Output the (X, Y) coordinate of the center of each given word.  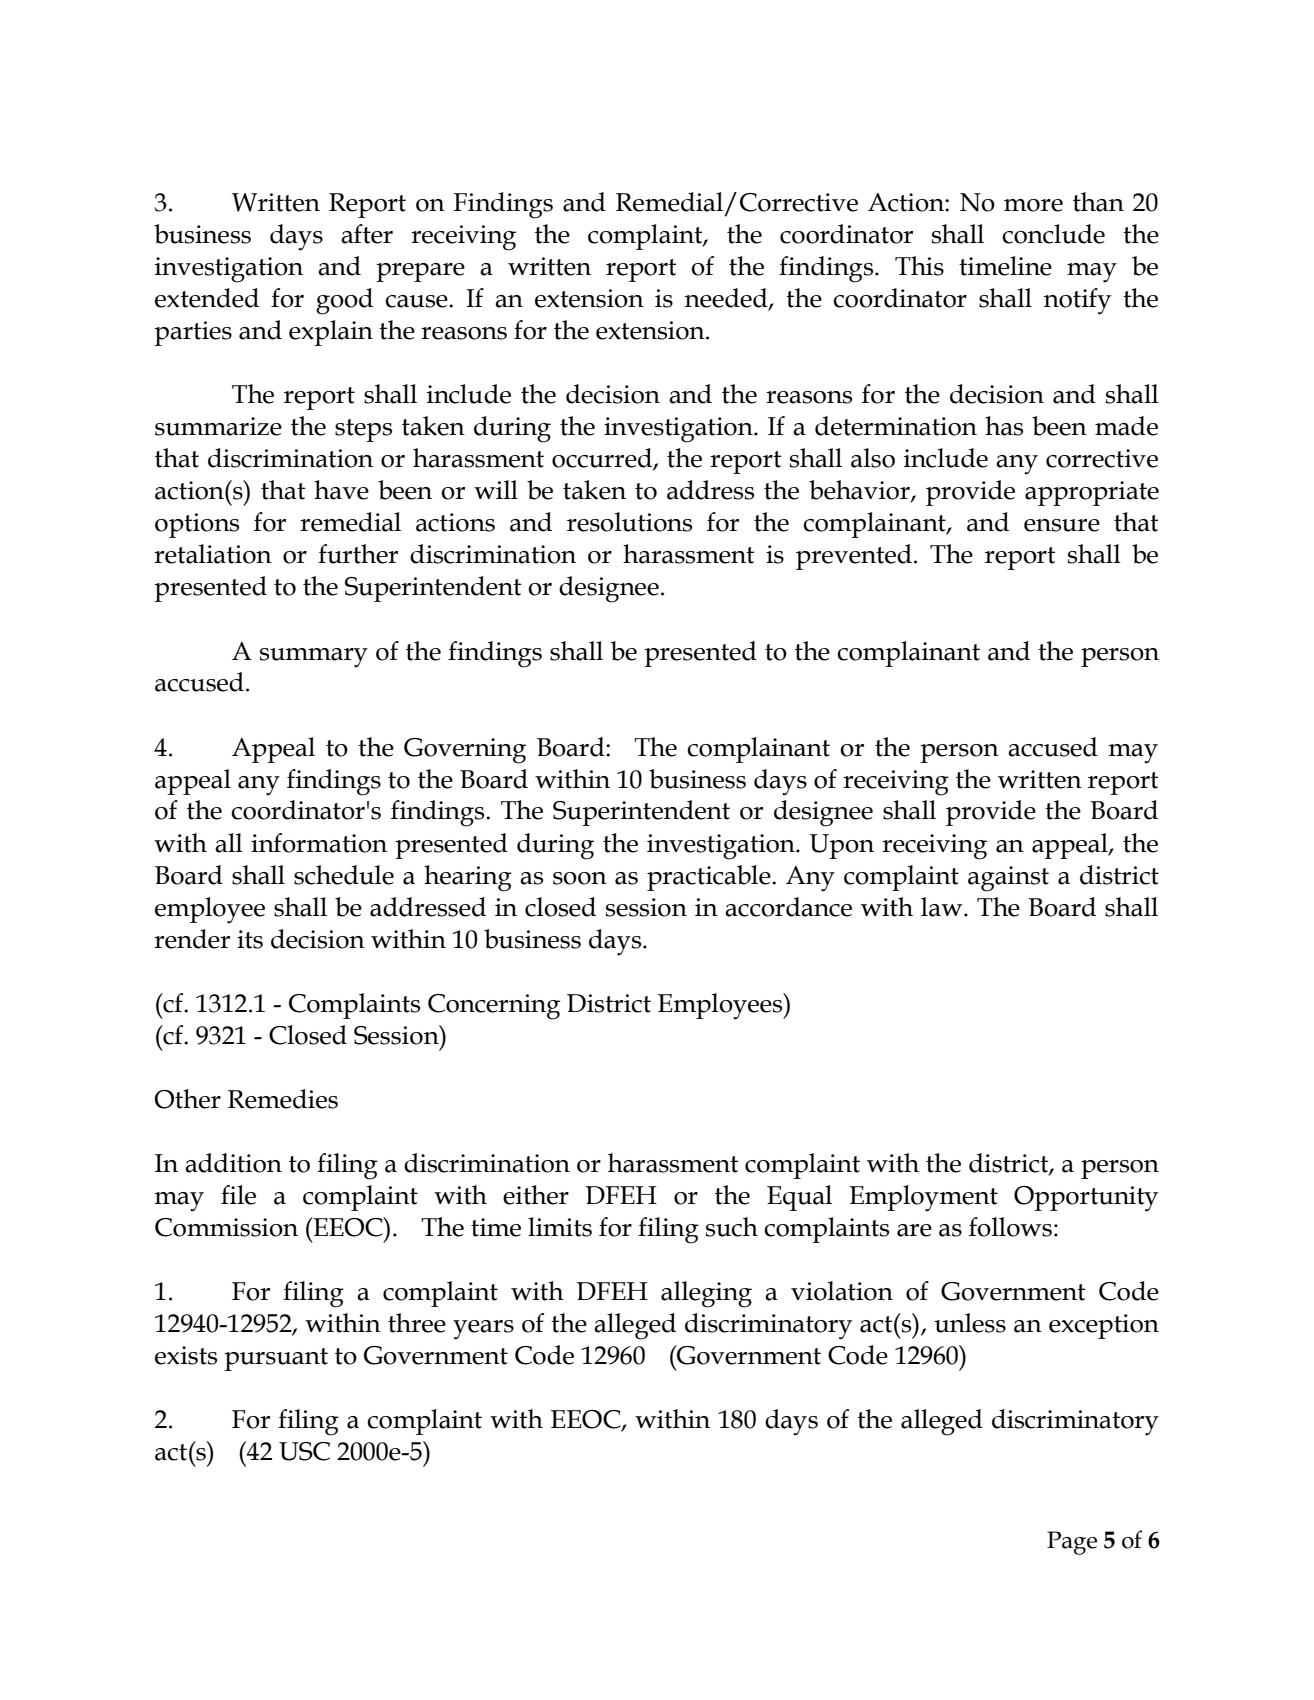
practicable (710, 878)
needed (727, 299)
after (367, 234)
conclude (1053, 234)
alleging (706, 1294)
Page (1072, 1543)
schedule (344, 875)
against (1008, 879)
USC (304, 1451)
